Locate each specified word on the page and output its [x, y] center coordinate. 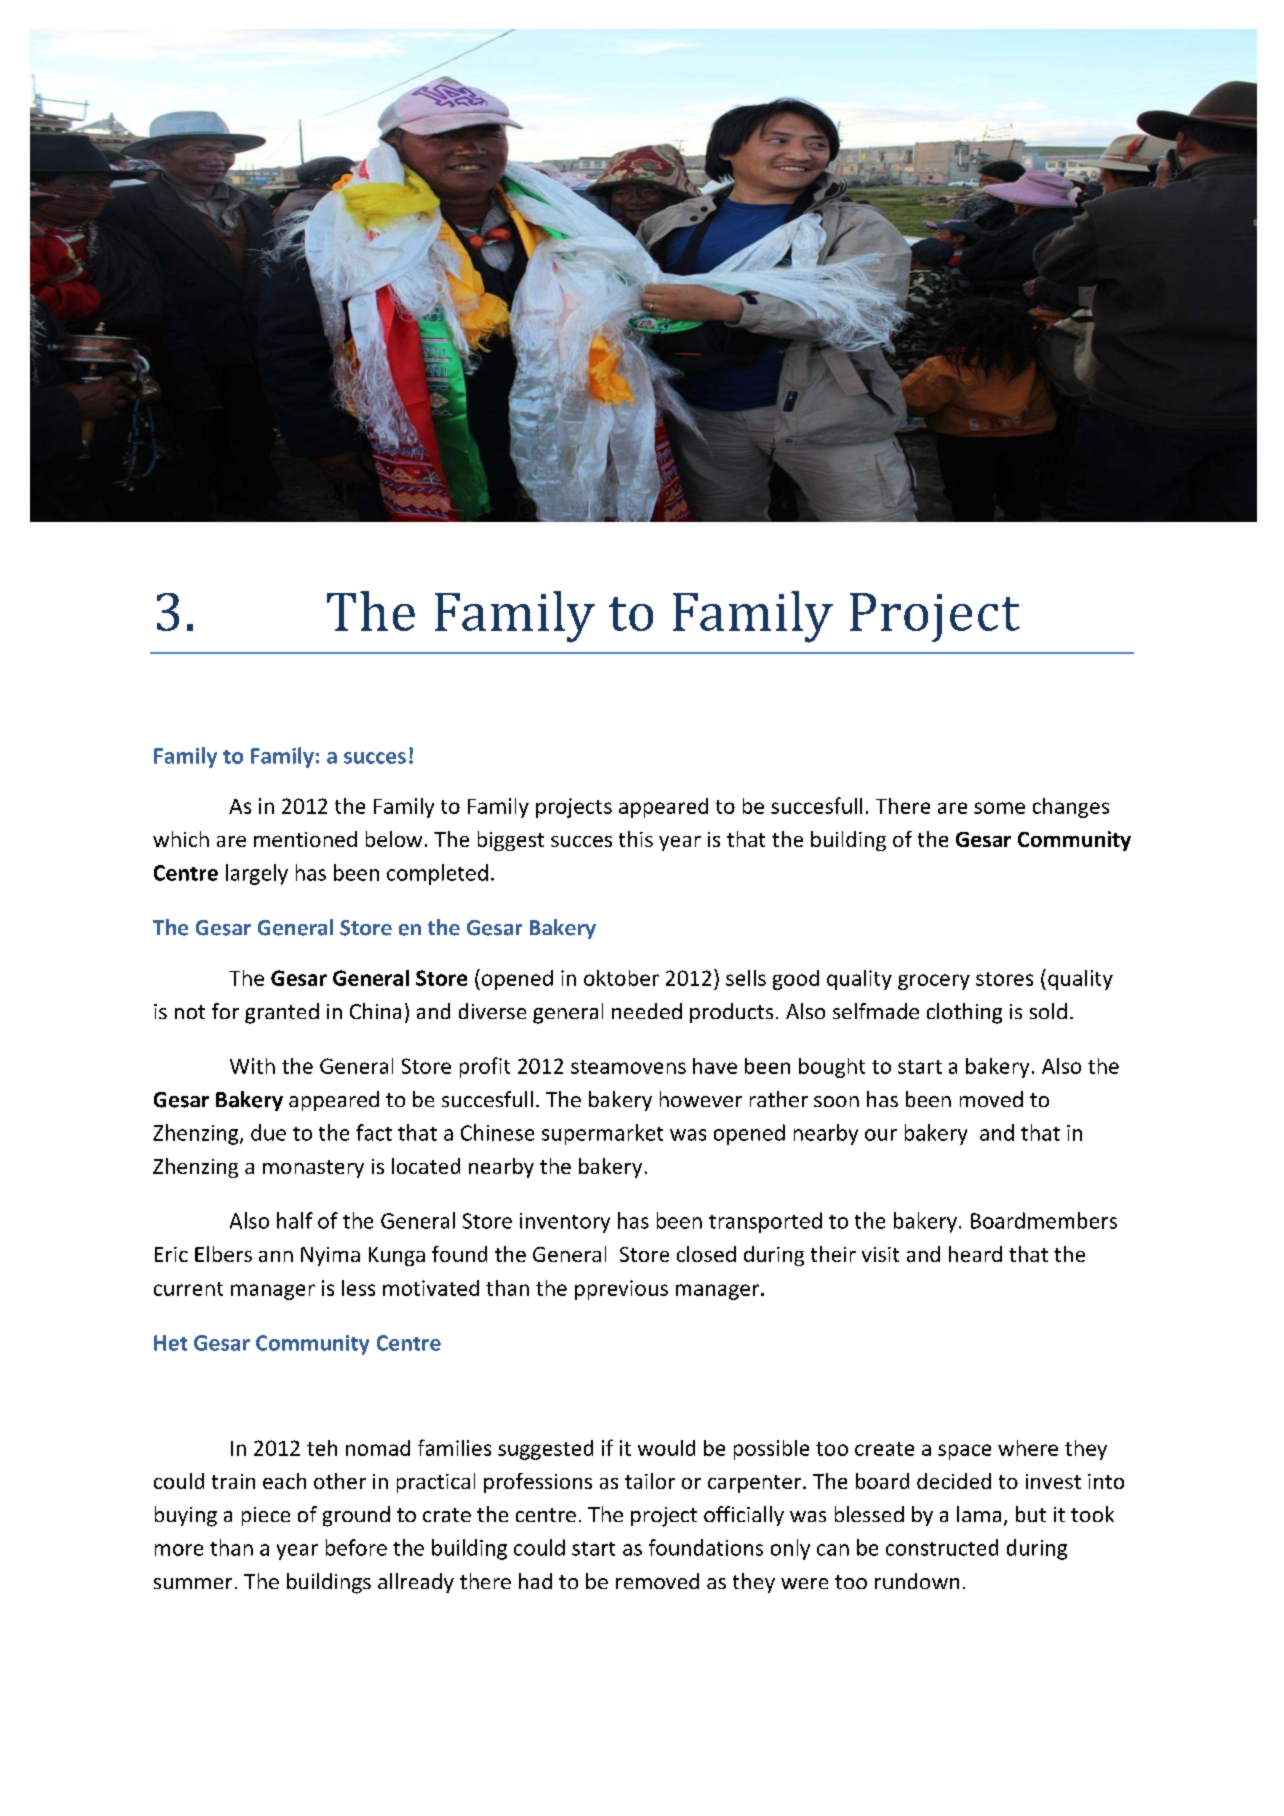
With [252, 1066]
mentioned [305, 839]
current [188, 1289]
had [535, 1581]
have [715, 1066]
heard [975, 1254]
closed [706, 1254]
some [999, 808]
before [356, 1547]
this [636, 839]
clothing [964, 1013]
